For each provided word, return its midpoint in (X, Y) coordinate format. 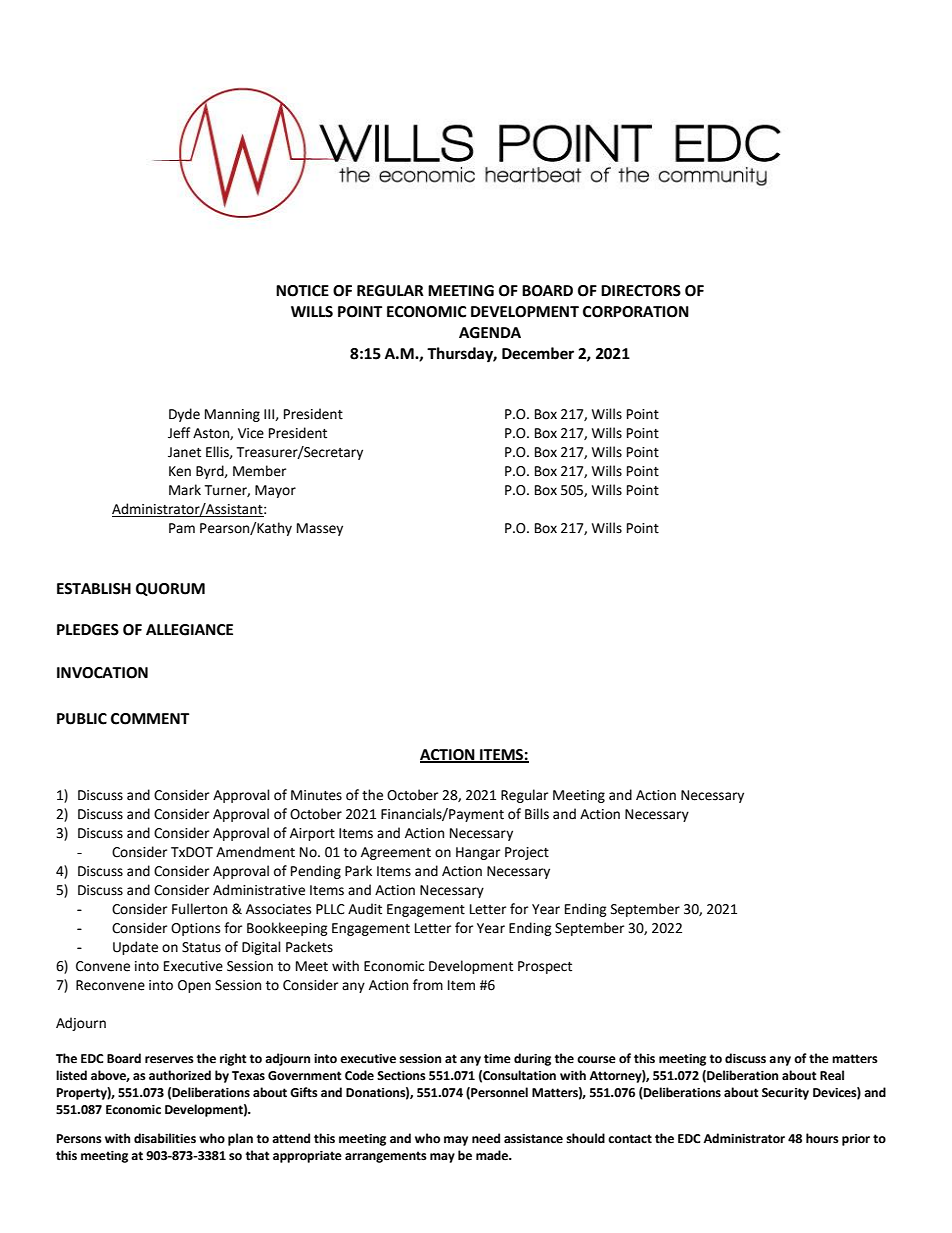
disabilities (165, 1138)
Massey (320, 529)
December (538, 353)
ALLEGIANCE (189, 630)
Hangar (478, 853)
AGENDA (490, 333)
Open (194, 986)
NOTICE (302, 291)
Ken (180, 471)
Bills (537, 814)
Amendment (255, 852)
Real (832, 1075)
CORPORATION (636, 312)
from (428, 985)
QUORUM (170, 589)
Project (527, 853)
